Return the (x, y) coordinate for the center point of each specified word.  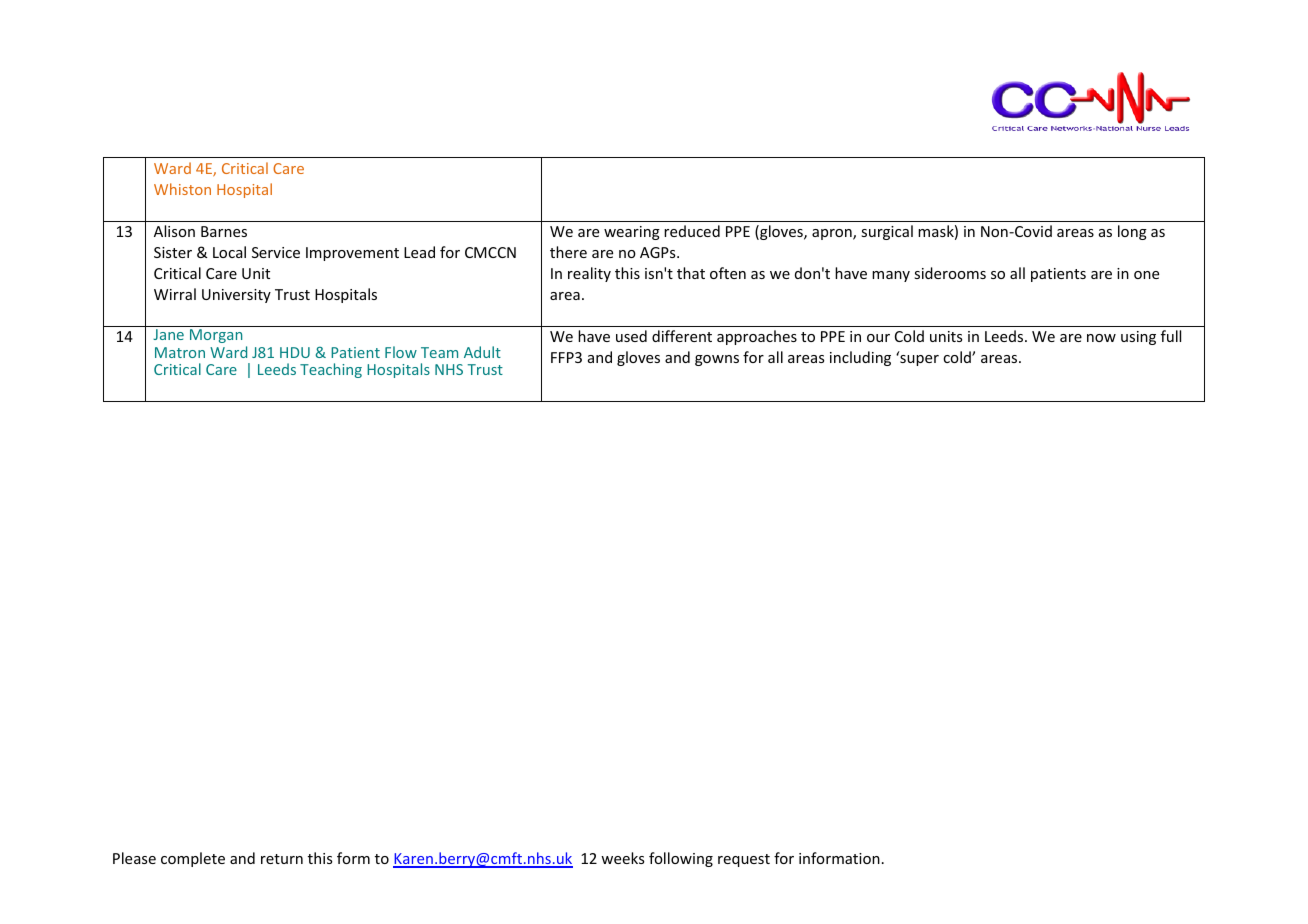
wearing (632, 233)
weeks (622, 858)
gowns (717, 360)
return (282, 859)
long (1132, 232)
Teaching (331, 370)
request (744, 860)
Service (276, 252)
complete (193, 859)
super (918, 359)
